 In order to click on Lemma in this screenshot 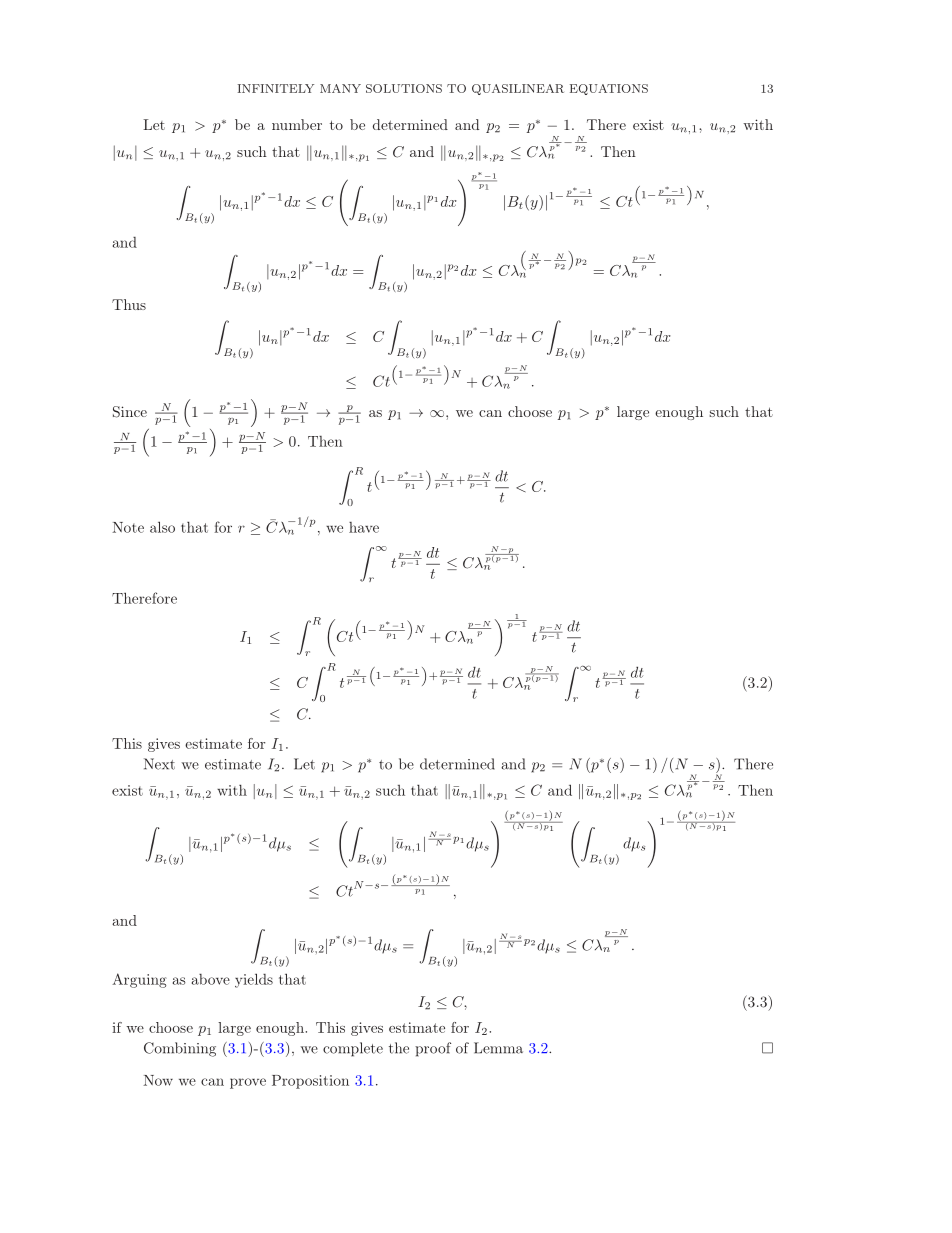, I will do `click(498, 1048)`.
